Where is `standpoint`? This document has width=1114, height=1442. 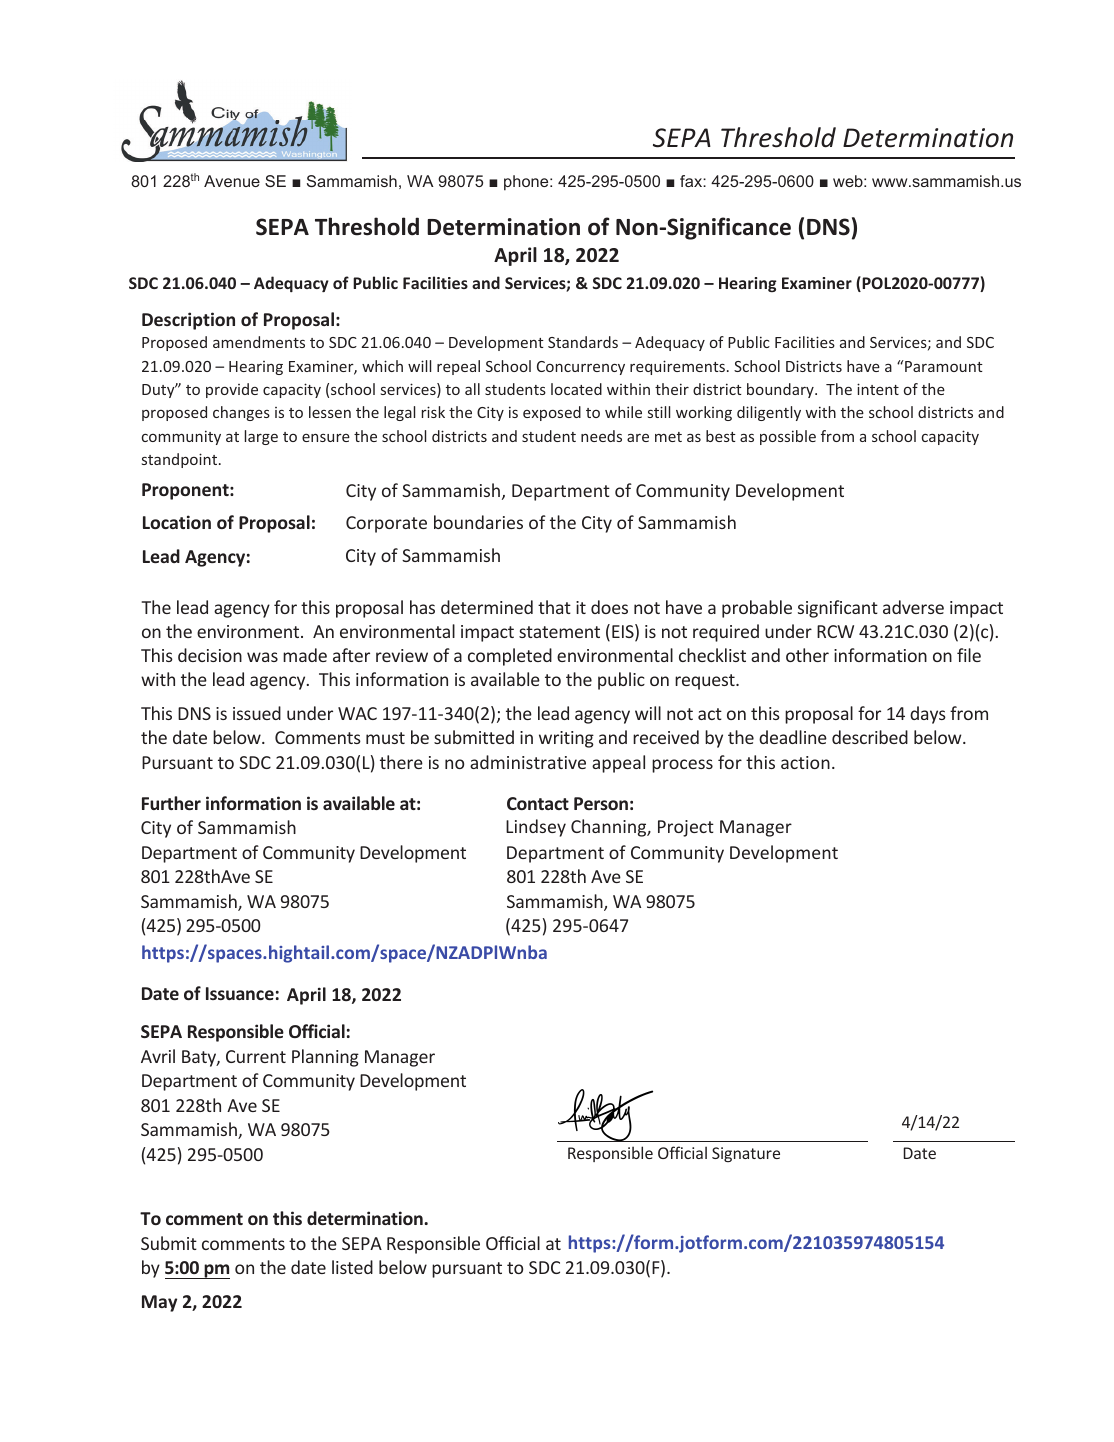 standpoint is located at coordinates (181, 460).
